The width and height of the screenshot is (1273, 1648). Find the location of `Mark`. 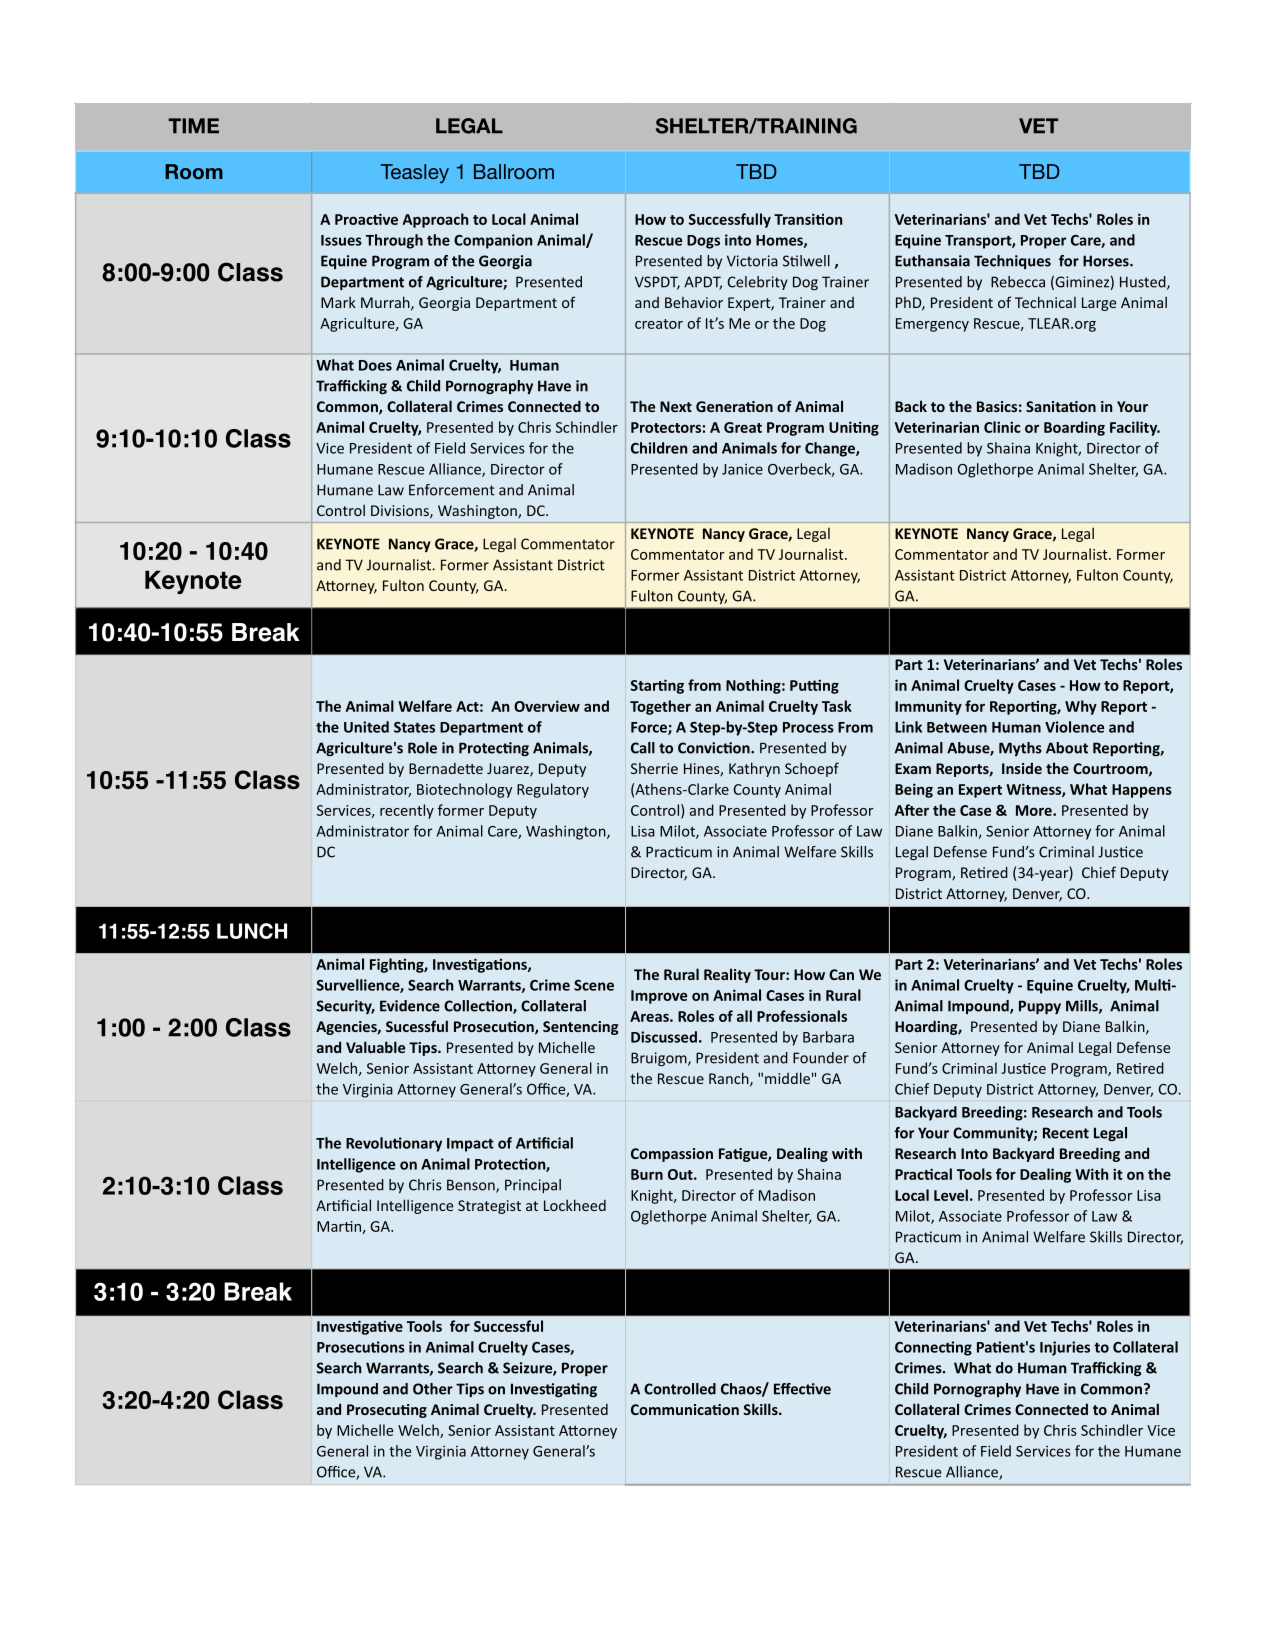

Mark is located at coordinates (338, 302).
